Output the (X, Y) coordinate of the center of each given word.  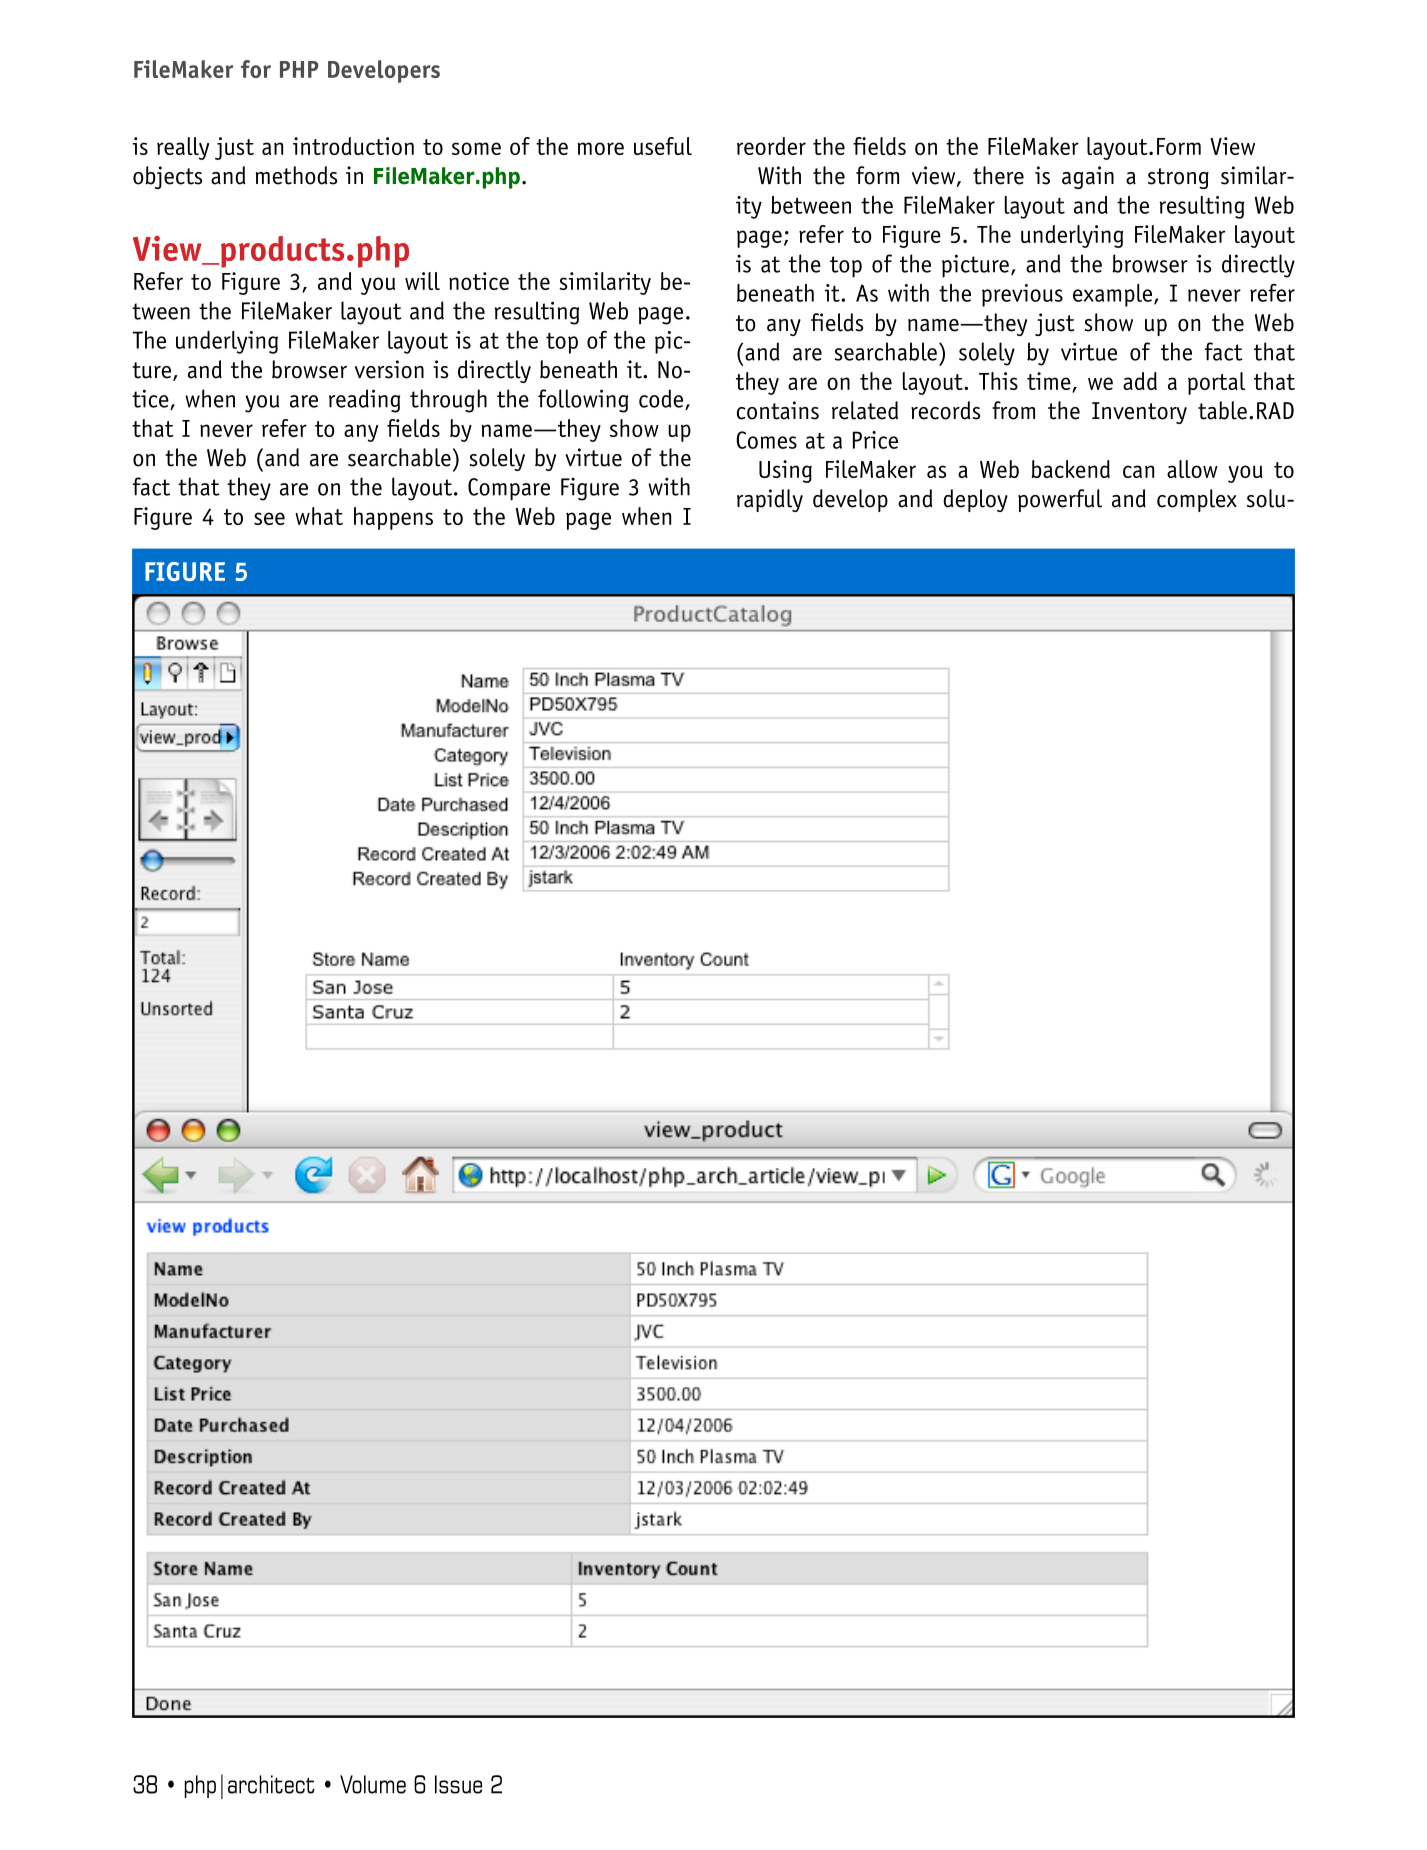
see (269, 518)
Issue (458, 1784)
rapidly (770, 500)
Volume (373, 1784)
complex (1197, 500)
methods (296, 175)
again (1088, 177)
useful (663, 146)
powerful (1060, 500)
